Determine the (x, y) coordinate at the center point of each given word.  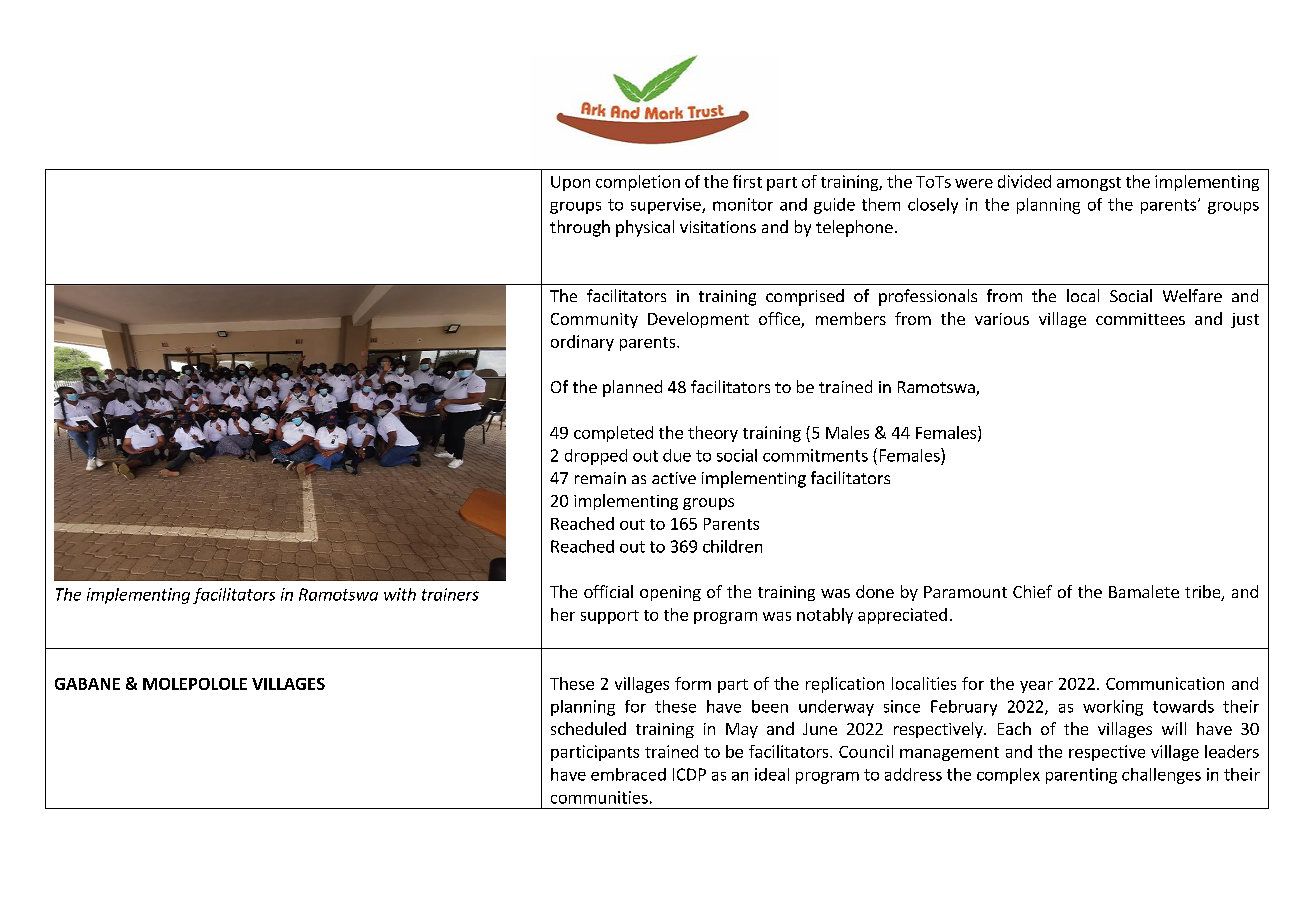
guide (834, 206)
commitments (815, 455)
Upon (570, 183)
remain (600, 478)
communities (599, 797)
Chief (1032, 591)
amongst (1089, 184)
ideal (772, 774)
